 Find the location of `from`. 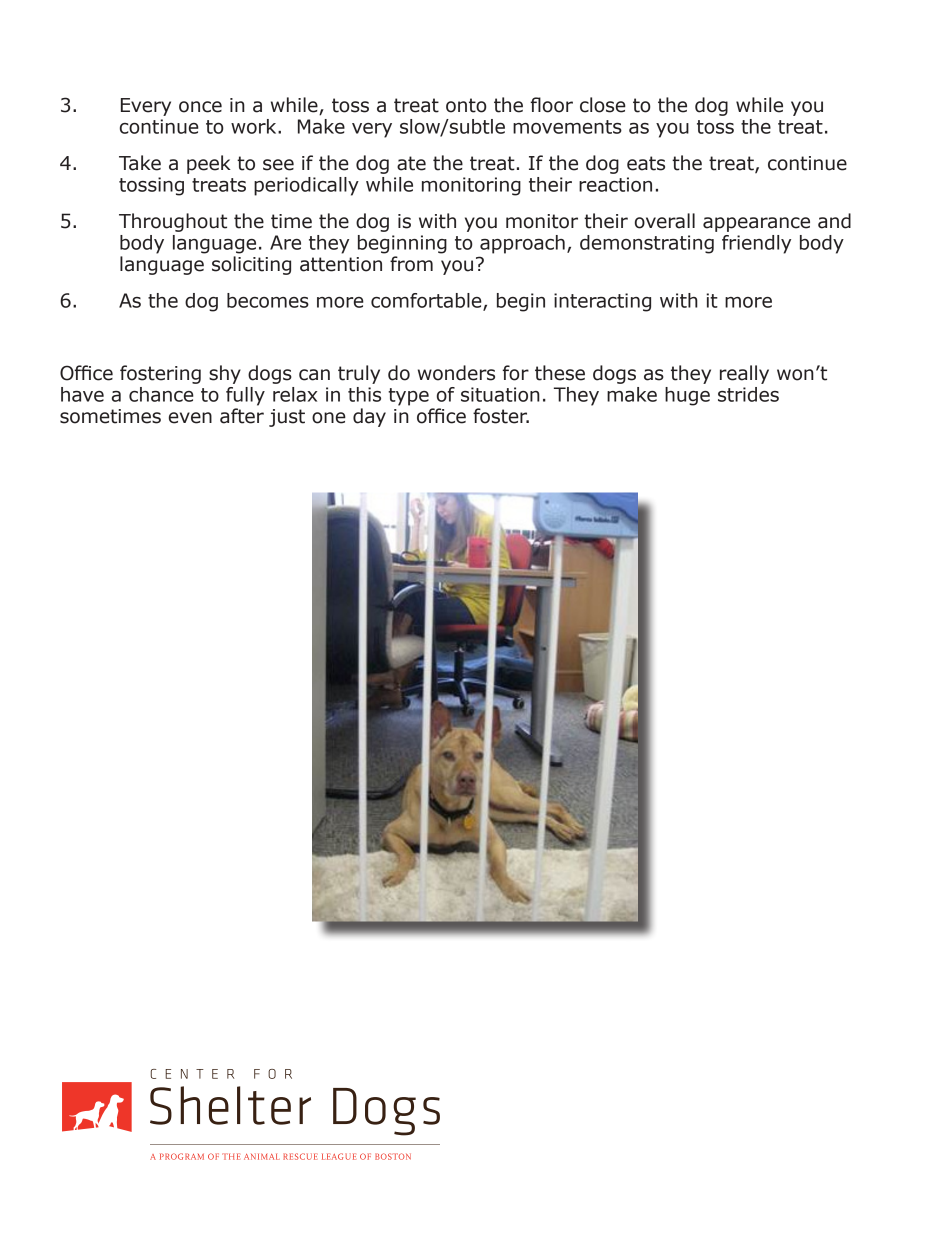

from is located at coordinates (411, 264).
